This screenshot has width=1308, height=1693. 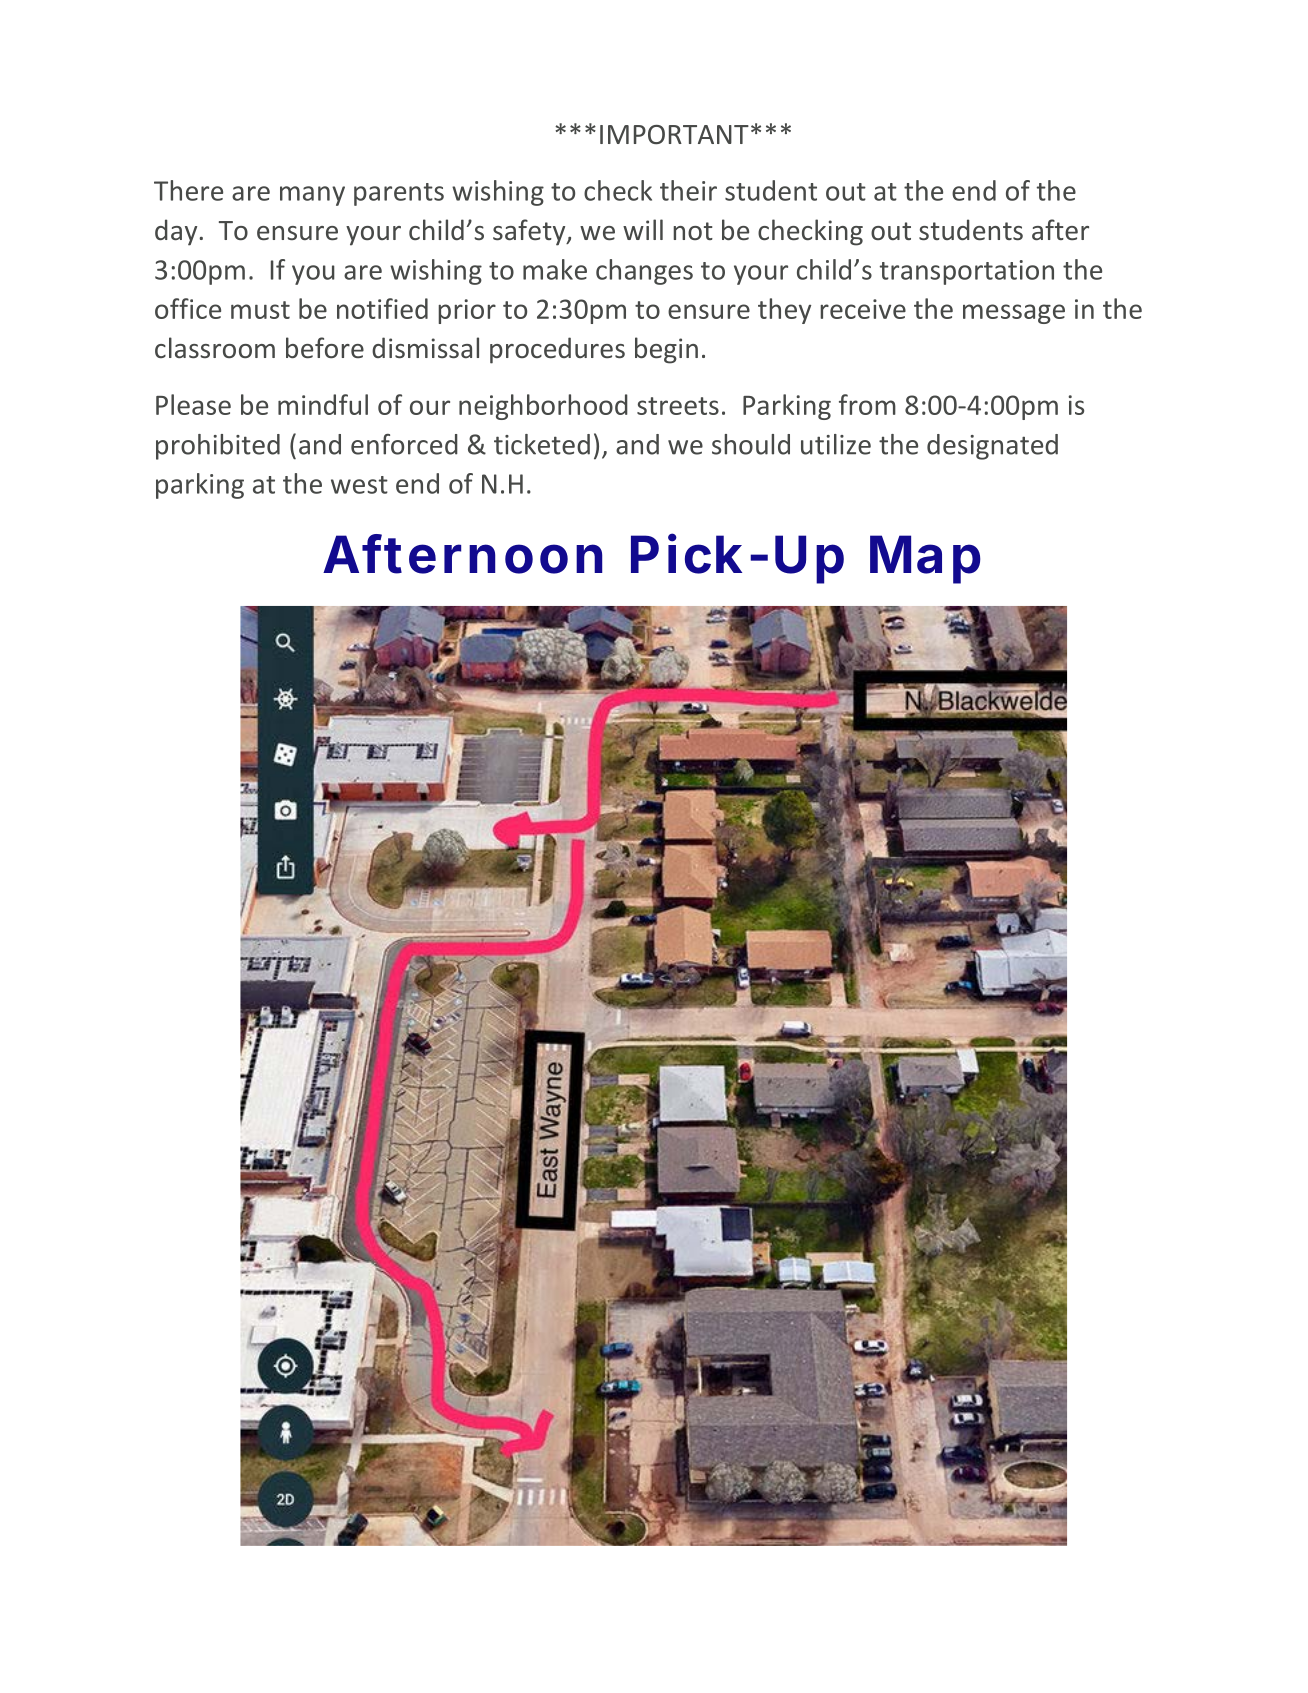 I want to click on west, so click(x=359, y=485).
